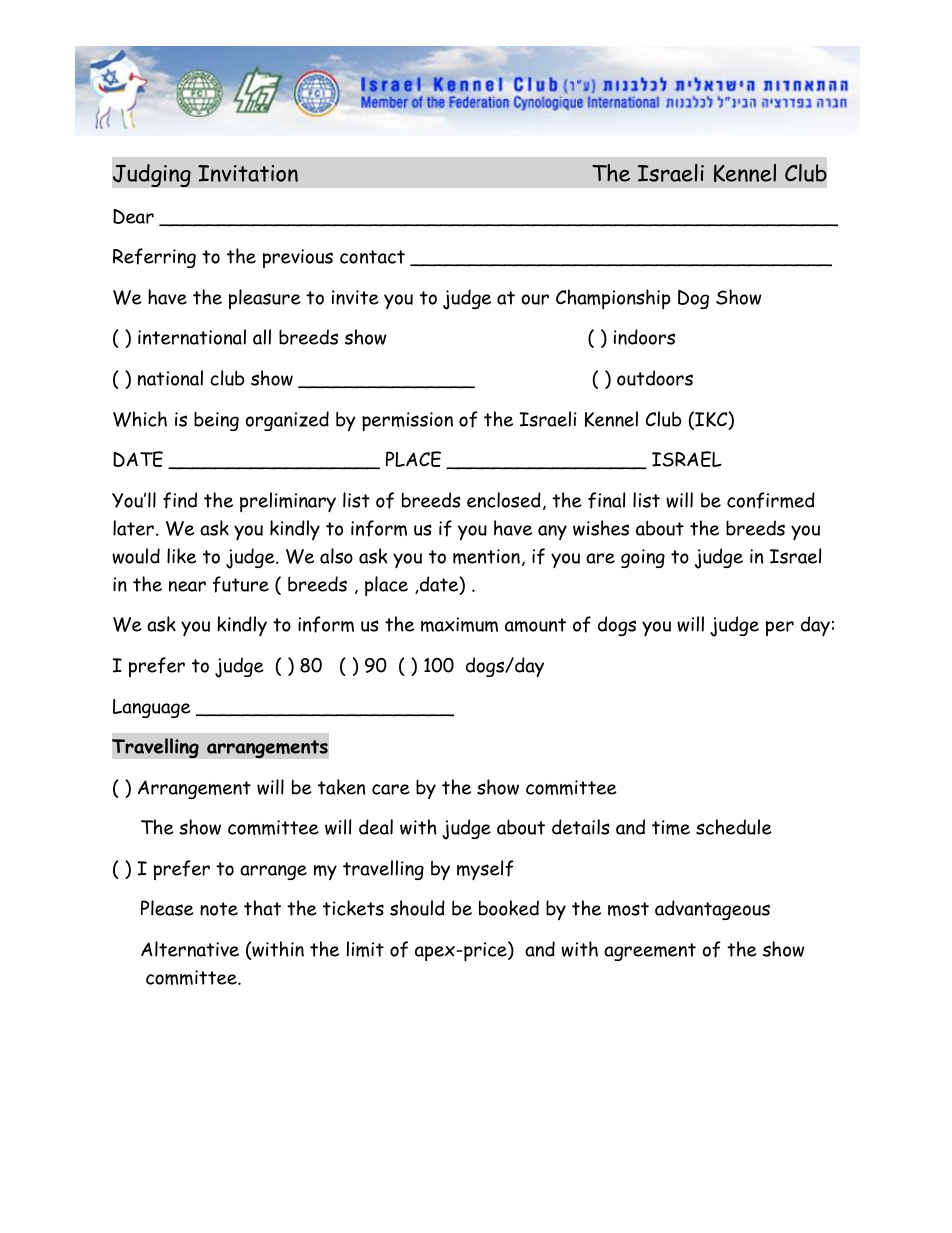 This image has width=952, height=1233. Describe the element at coordinates (417, 908) in the image. I see `should` at that location.
